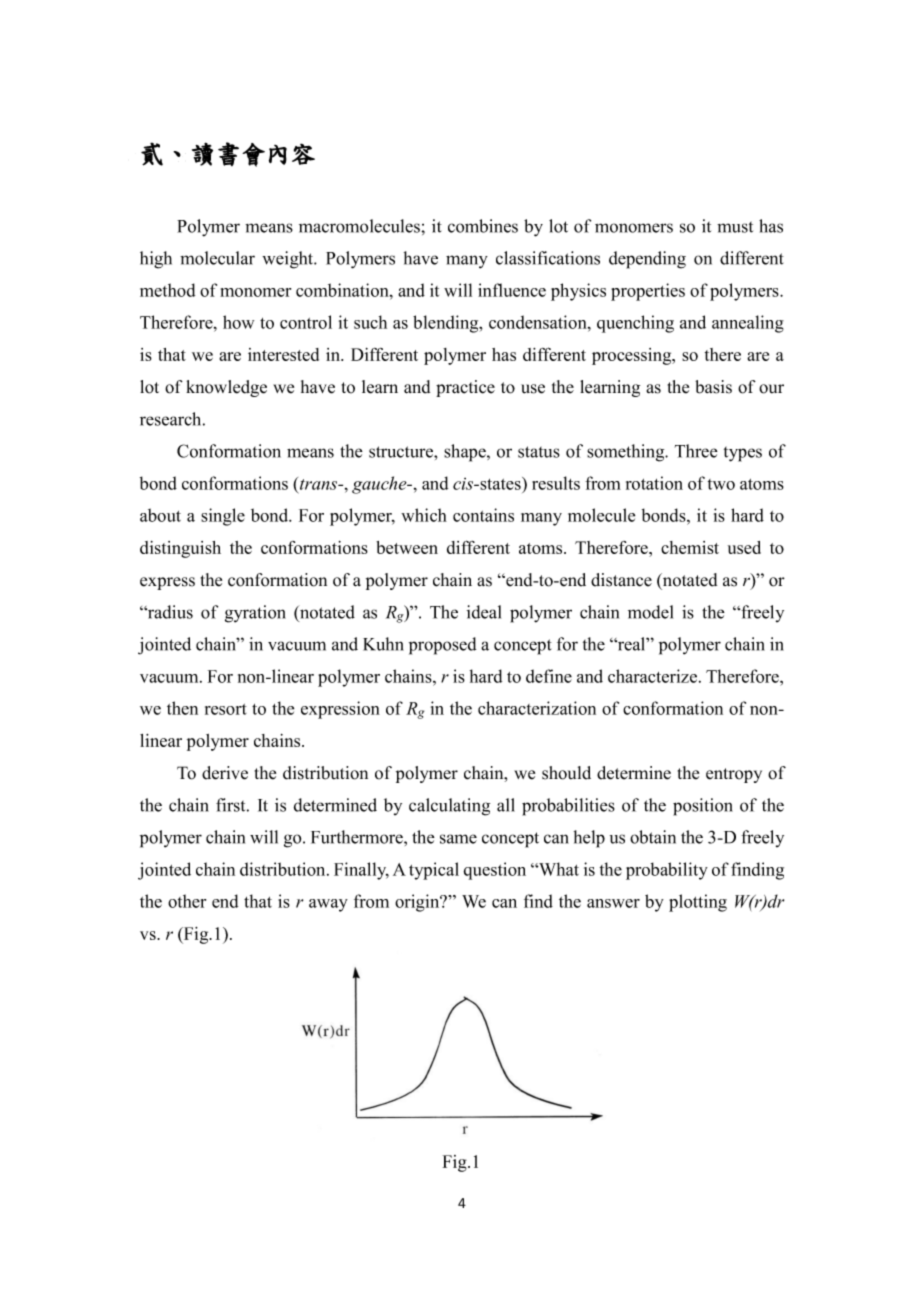  I want to click on must, so click(735, 227).
